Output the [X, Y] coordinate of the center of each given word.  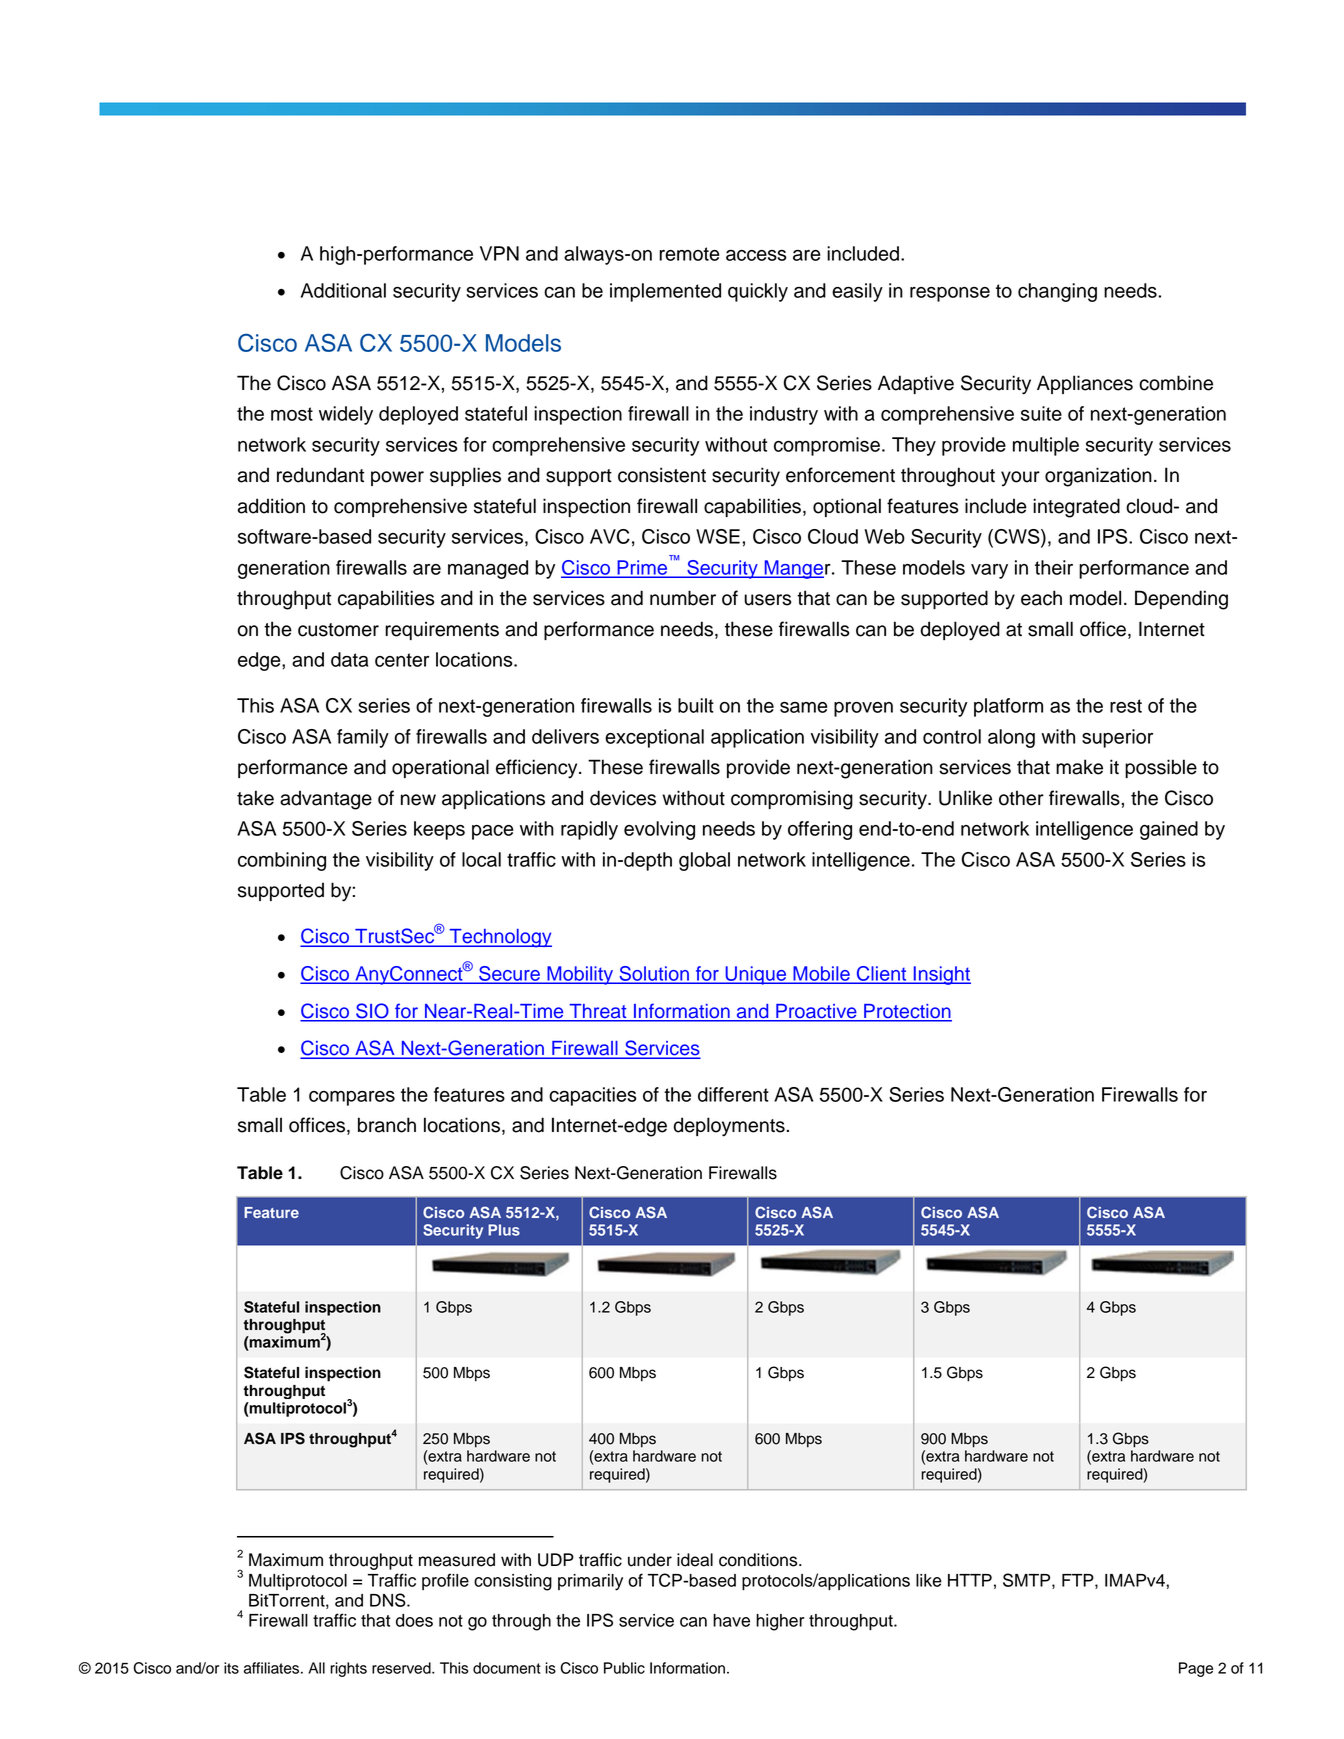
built [696, 705]
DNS [389, 1600]
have [731, 1620]
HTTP [970, 1580]
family [363, 738]
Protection [907, 1012]
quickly [758, 292]
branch [387, 1125]
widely [346, 415]
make [1079, 767]
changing [1057, 292]
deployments [729, 1127]
